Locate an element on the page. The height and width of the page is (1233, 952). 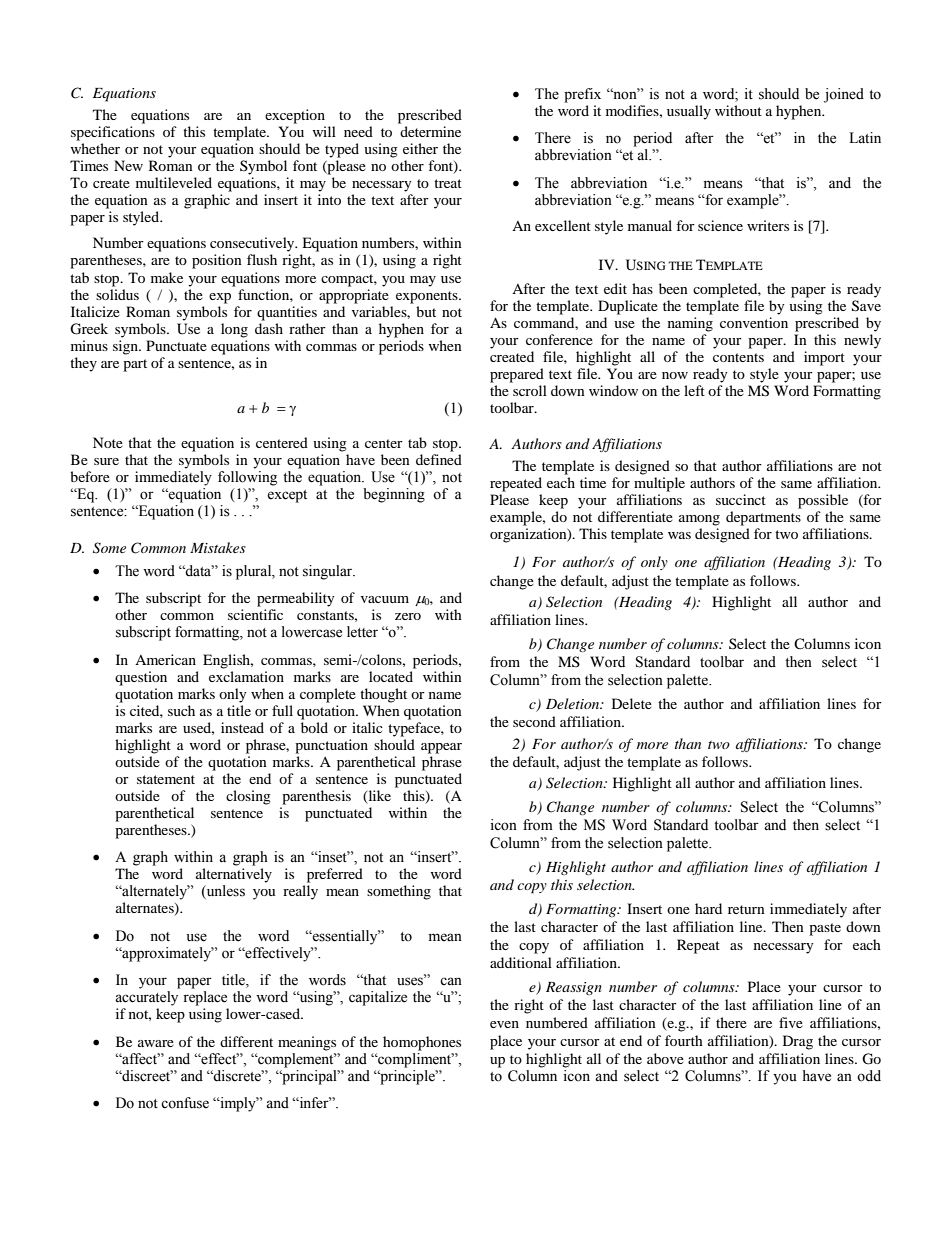
joined is located at coordinates (844, 95).
